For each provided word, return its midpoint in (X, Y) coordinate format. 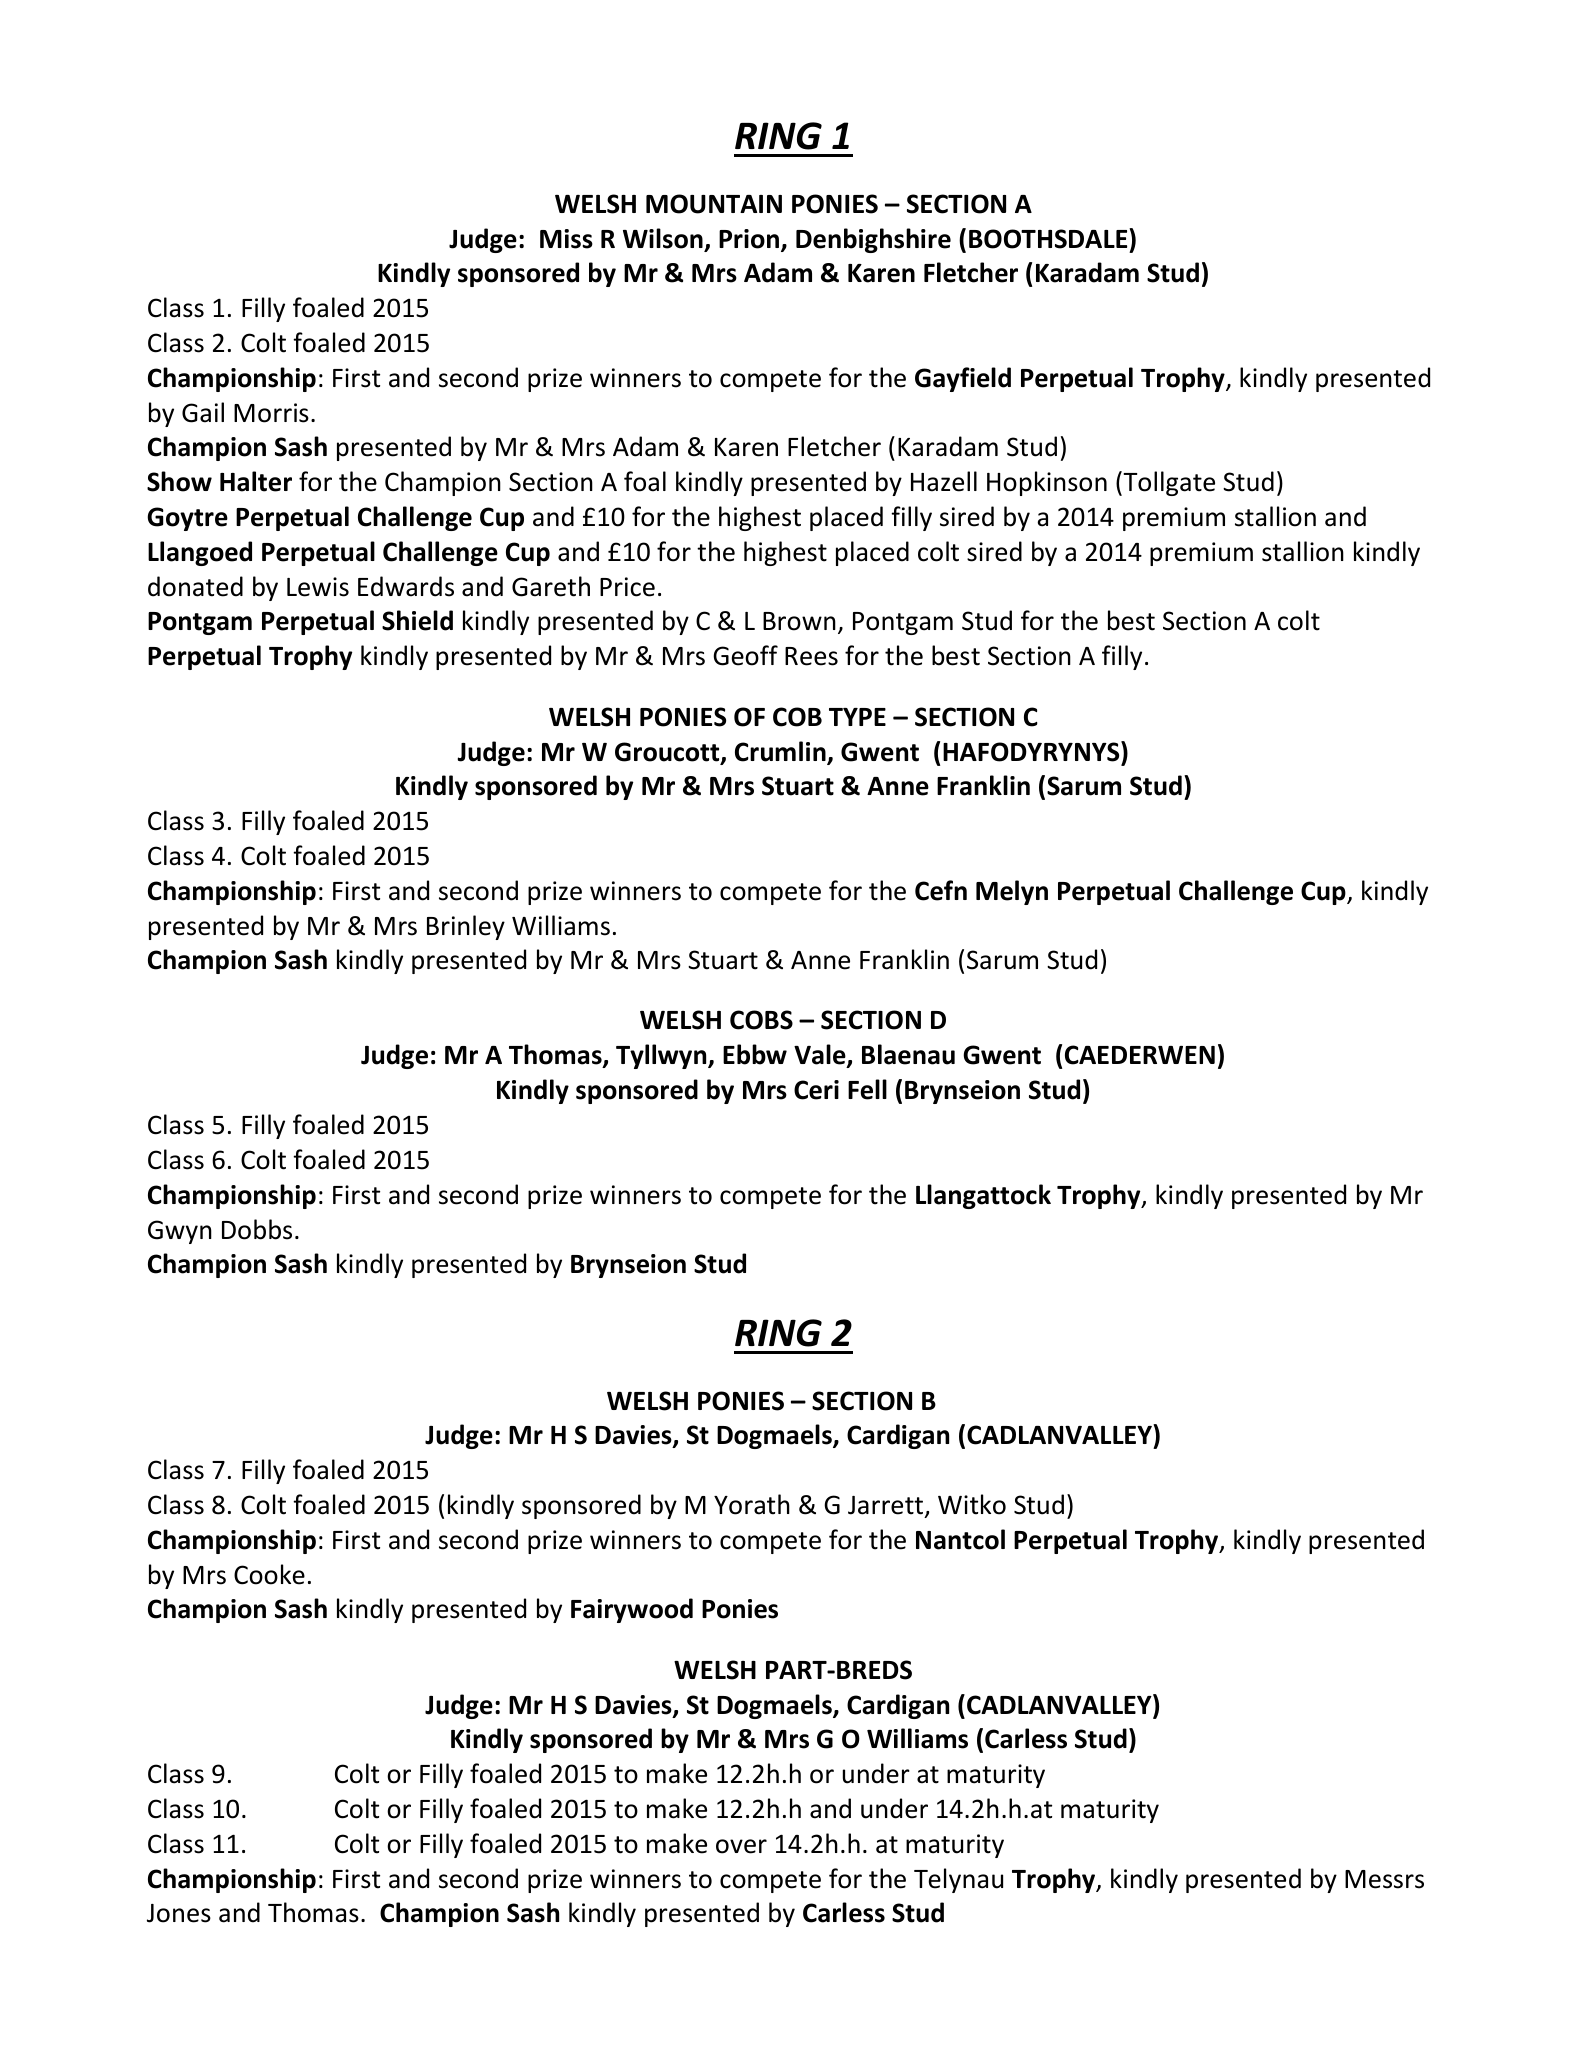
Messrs (1384, 1879)
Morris (271, 413)
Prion (750, 240)
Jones (179, 1913)
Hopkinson (1047, 483)
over (741, 1846)
